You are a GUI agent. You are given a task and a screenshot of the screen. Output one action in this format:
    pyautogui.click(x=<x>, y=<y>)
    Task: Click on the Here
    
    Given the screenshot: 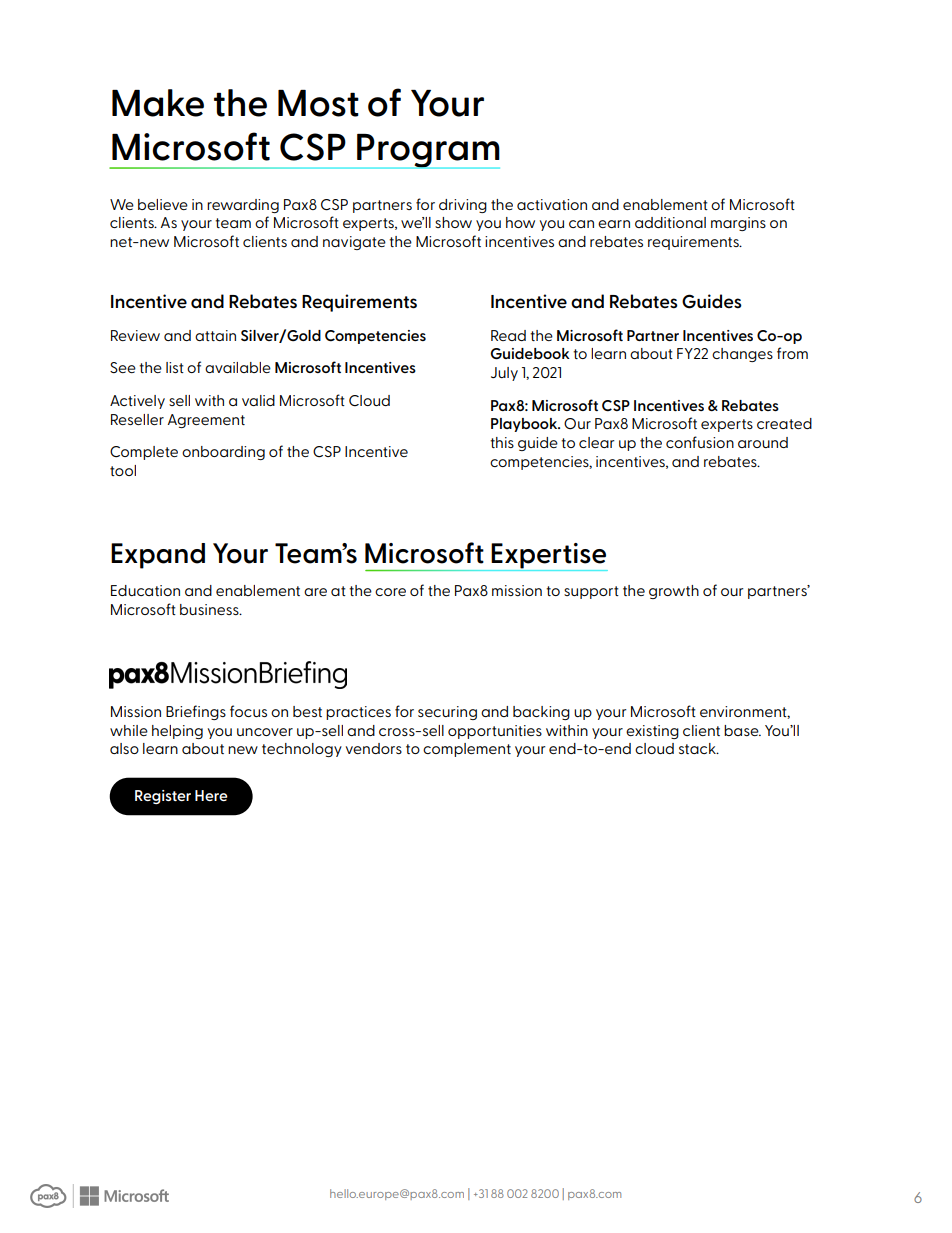 What is the action you would take?
    pyautogui.click(x=211, y=795)
